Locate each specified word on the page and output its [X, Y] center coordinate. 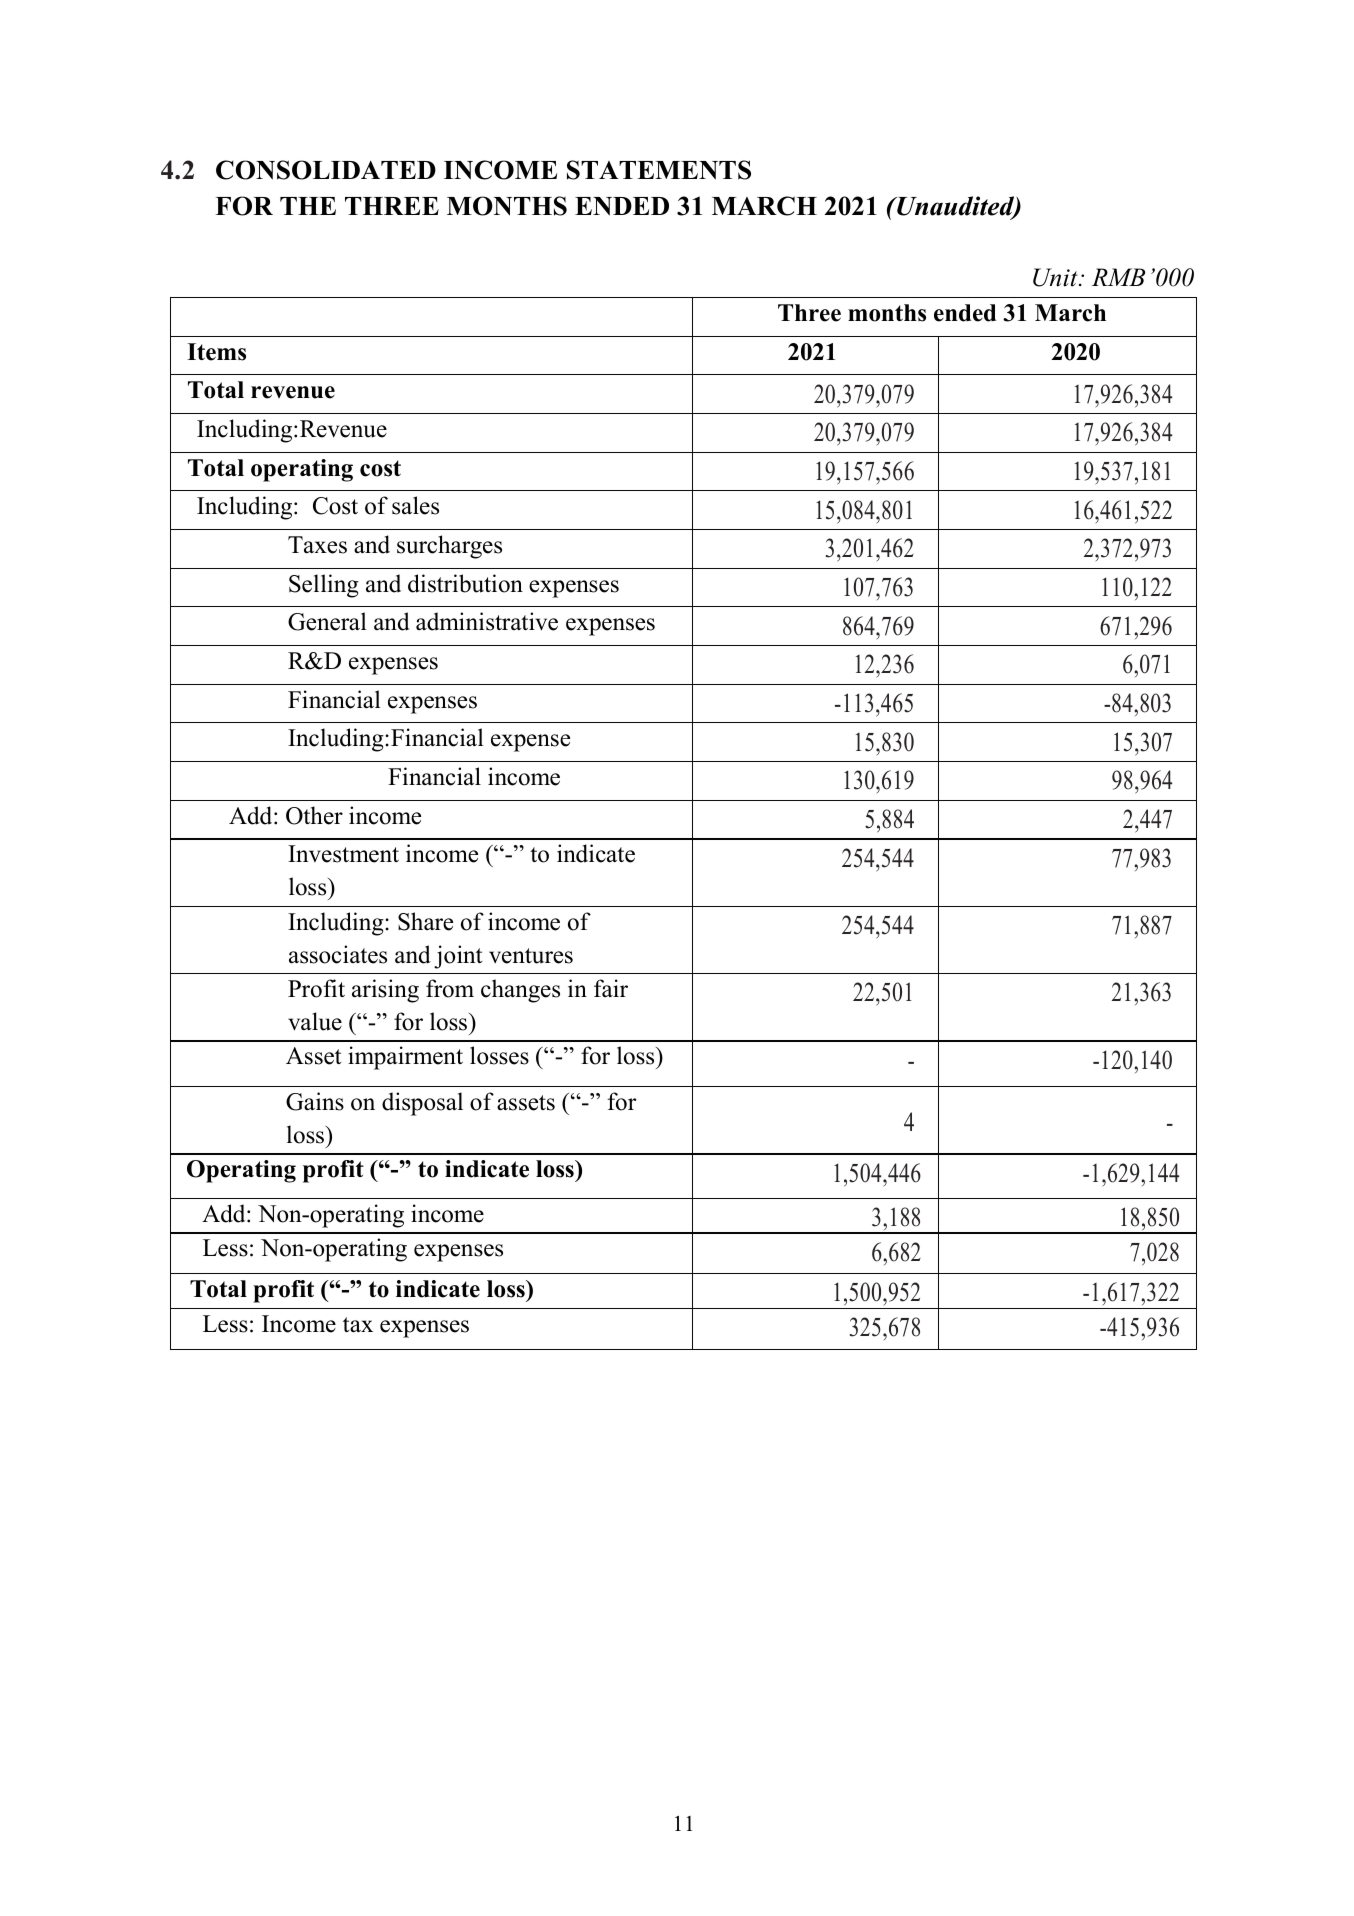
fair [611, 988]
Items [216, 352]
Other [314, 815]
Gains [315, 1101]
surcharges [449, 547]
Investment [343, 854]
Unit [1056, 277]
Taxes [317, 545]
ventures [531, 956]
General [327, 621]
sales [415, 505]
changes [520, 991]
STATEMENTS [659, 170]
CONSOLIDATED [326, 170]
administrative [487, 621]
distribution [465, 583]
